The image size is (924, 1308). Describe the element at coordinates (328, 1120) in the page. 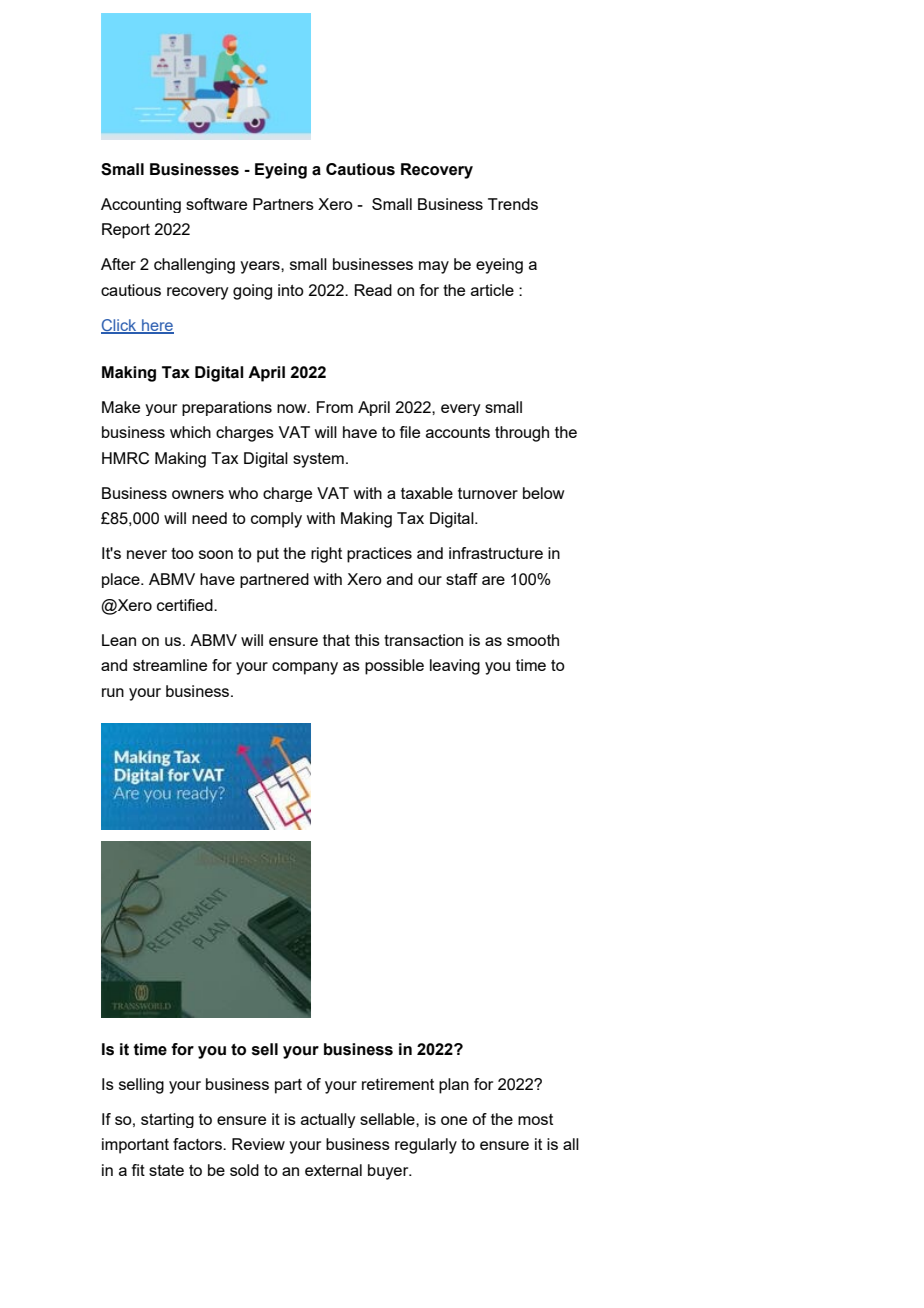

I see `actually` at that location.
